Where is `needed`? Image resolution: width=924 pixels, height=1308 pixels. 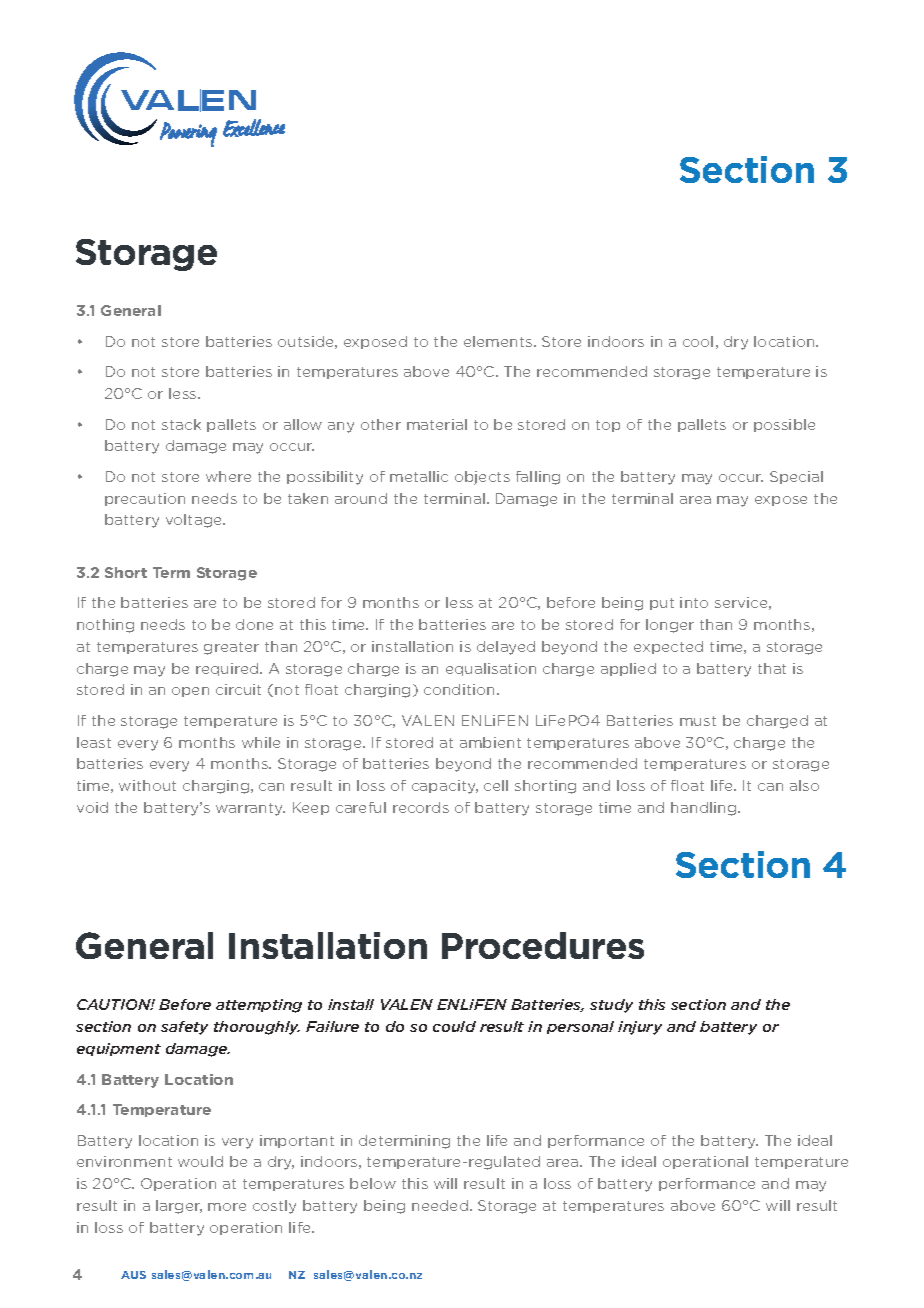 needed is located at coordinates (440, 1205).
